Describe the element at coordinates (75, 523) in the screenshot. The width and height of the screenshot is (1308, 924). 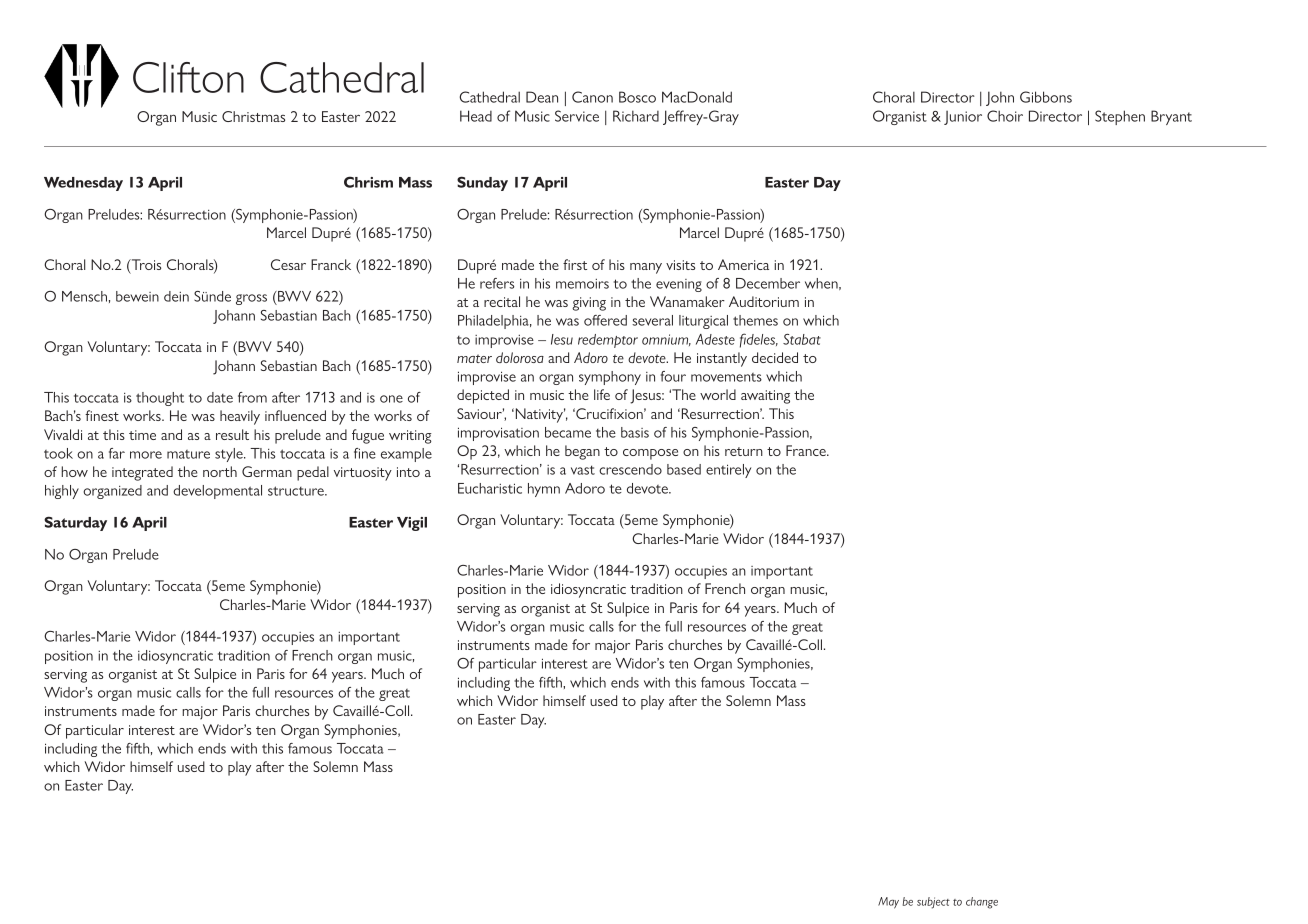
I see `Saturday` at that location.
